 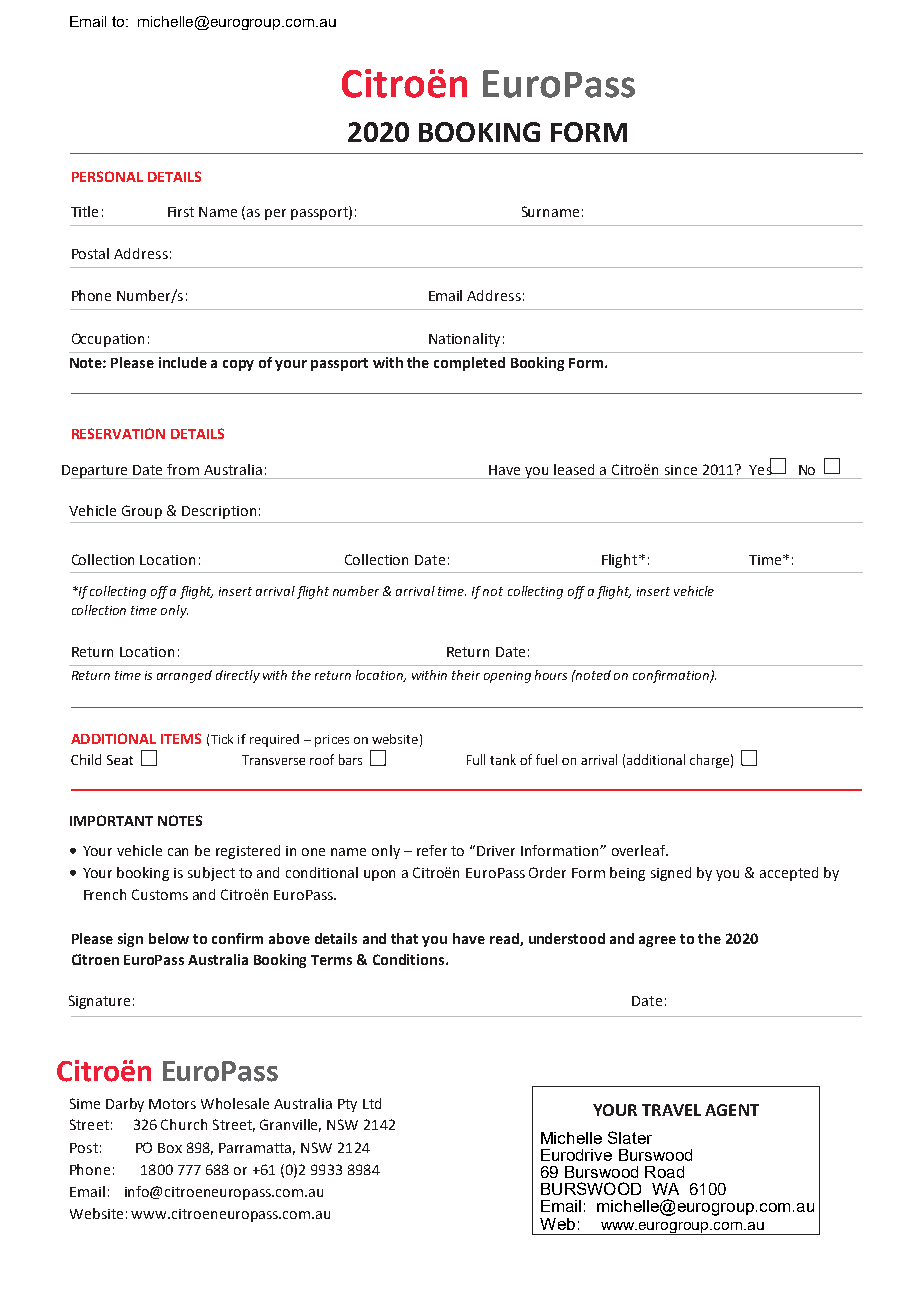 What do you see at coordinates (160, 894) in the screenshot?
I see `Customs` at bounding box center [160, 894].
